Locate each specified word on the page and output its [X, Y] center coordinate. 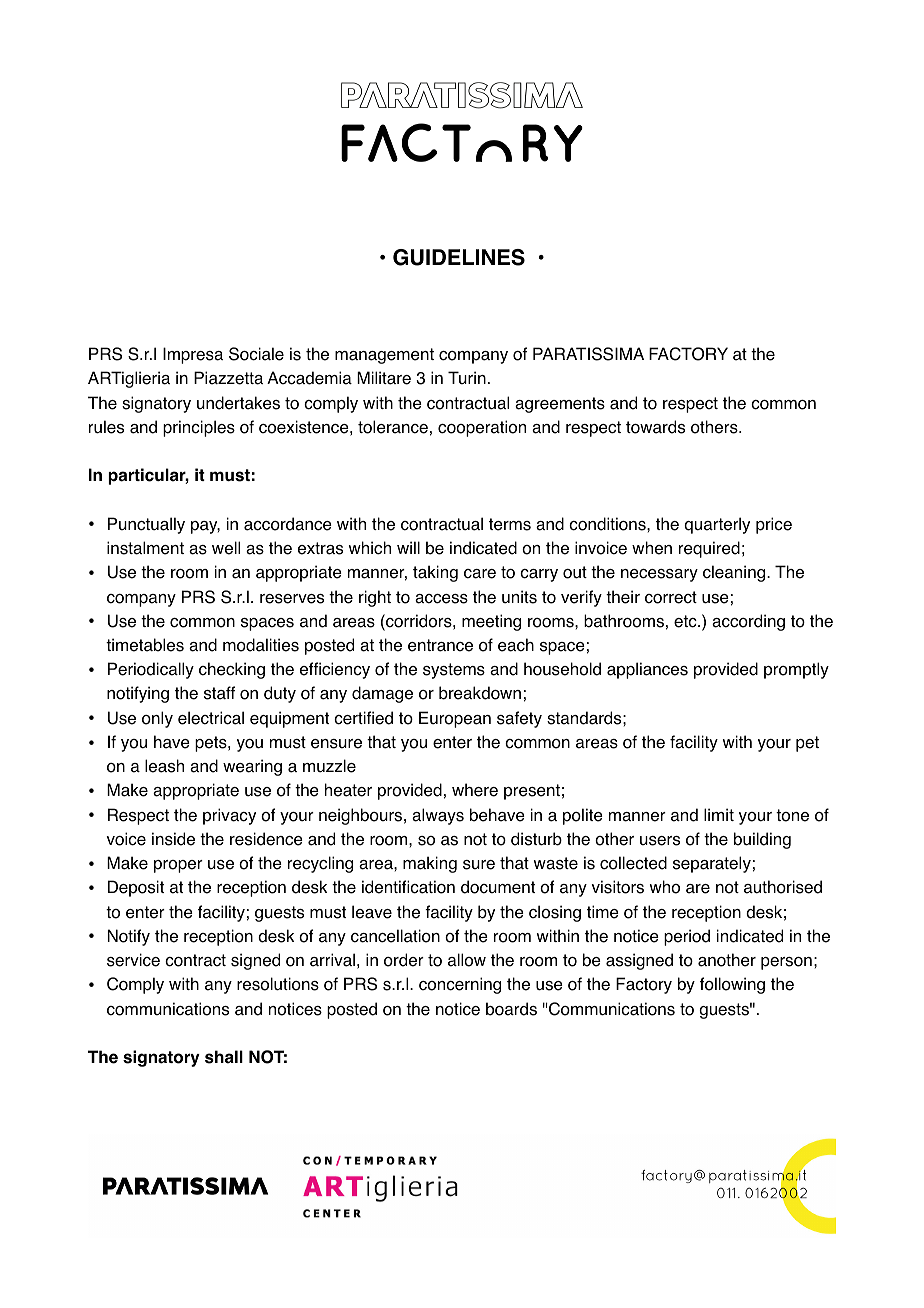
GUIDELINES [459, 257]
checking [232, 670]
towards [655, 427]
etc [686, 621]
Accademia [309, 378]
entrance [440, 645]
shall [224, 1057]
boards [511, 1009]
